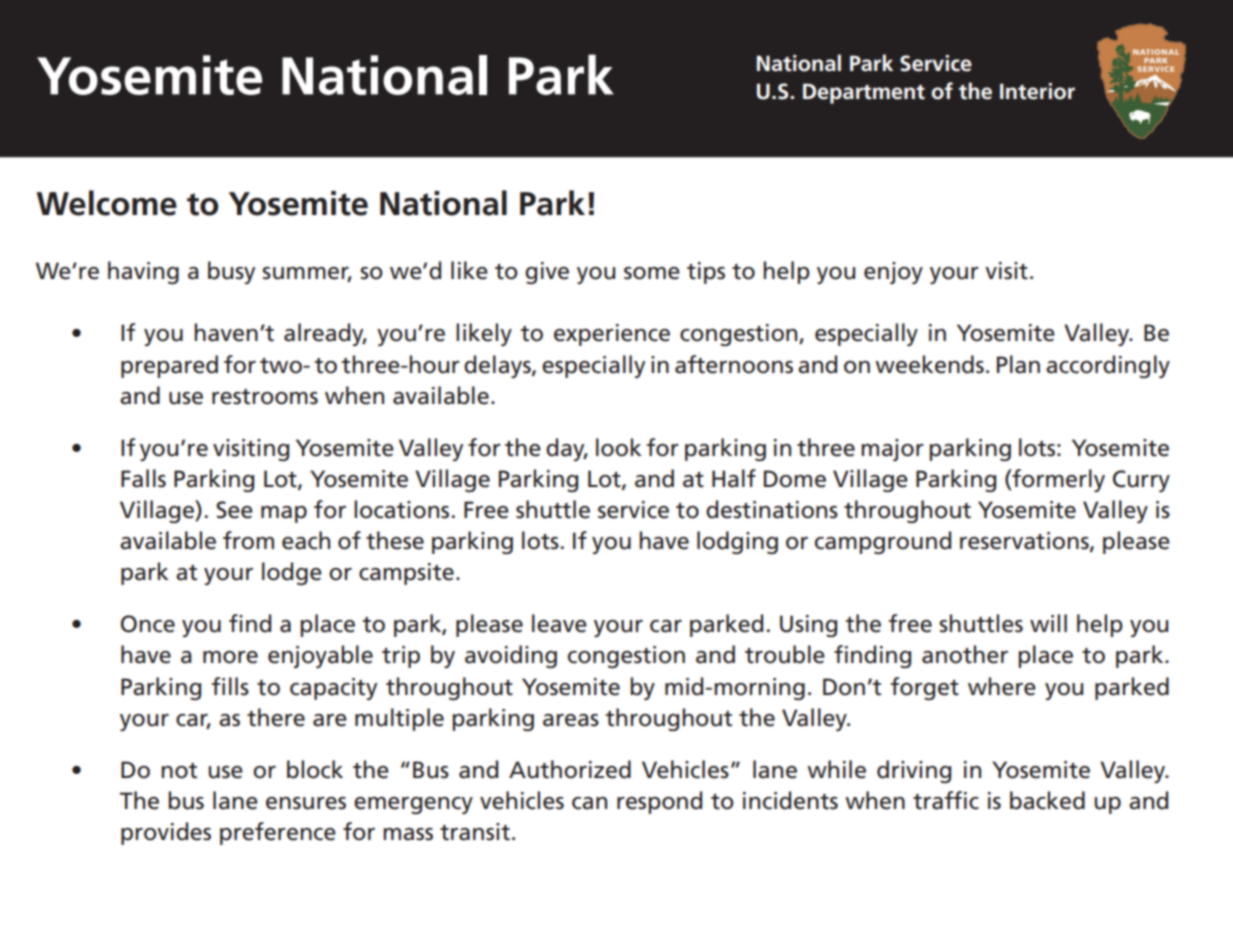  I want to click on Falls, so click(143, 478).
